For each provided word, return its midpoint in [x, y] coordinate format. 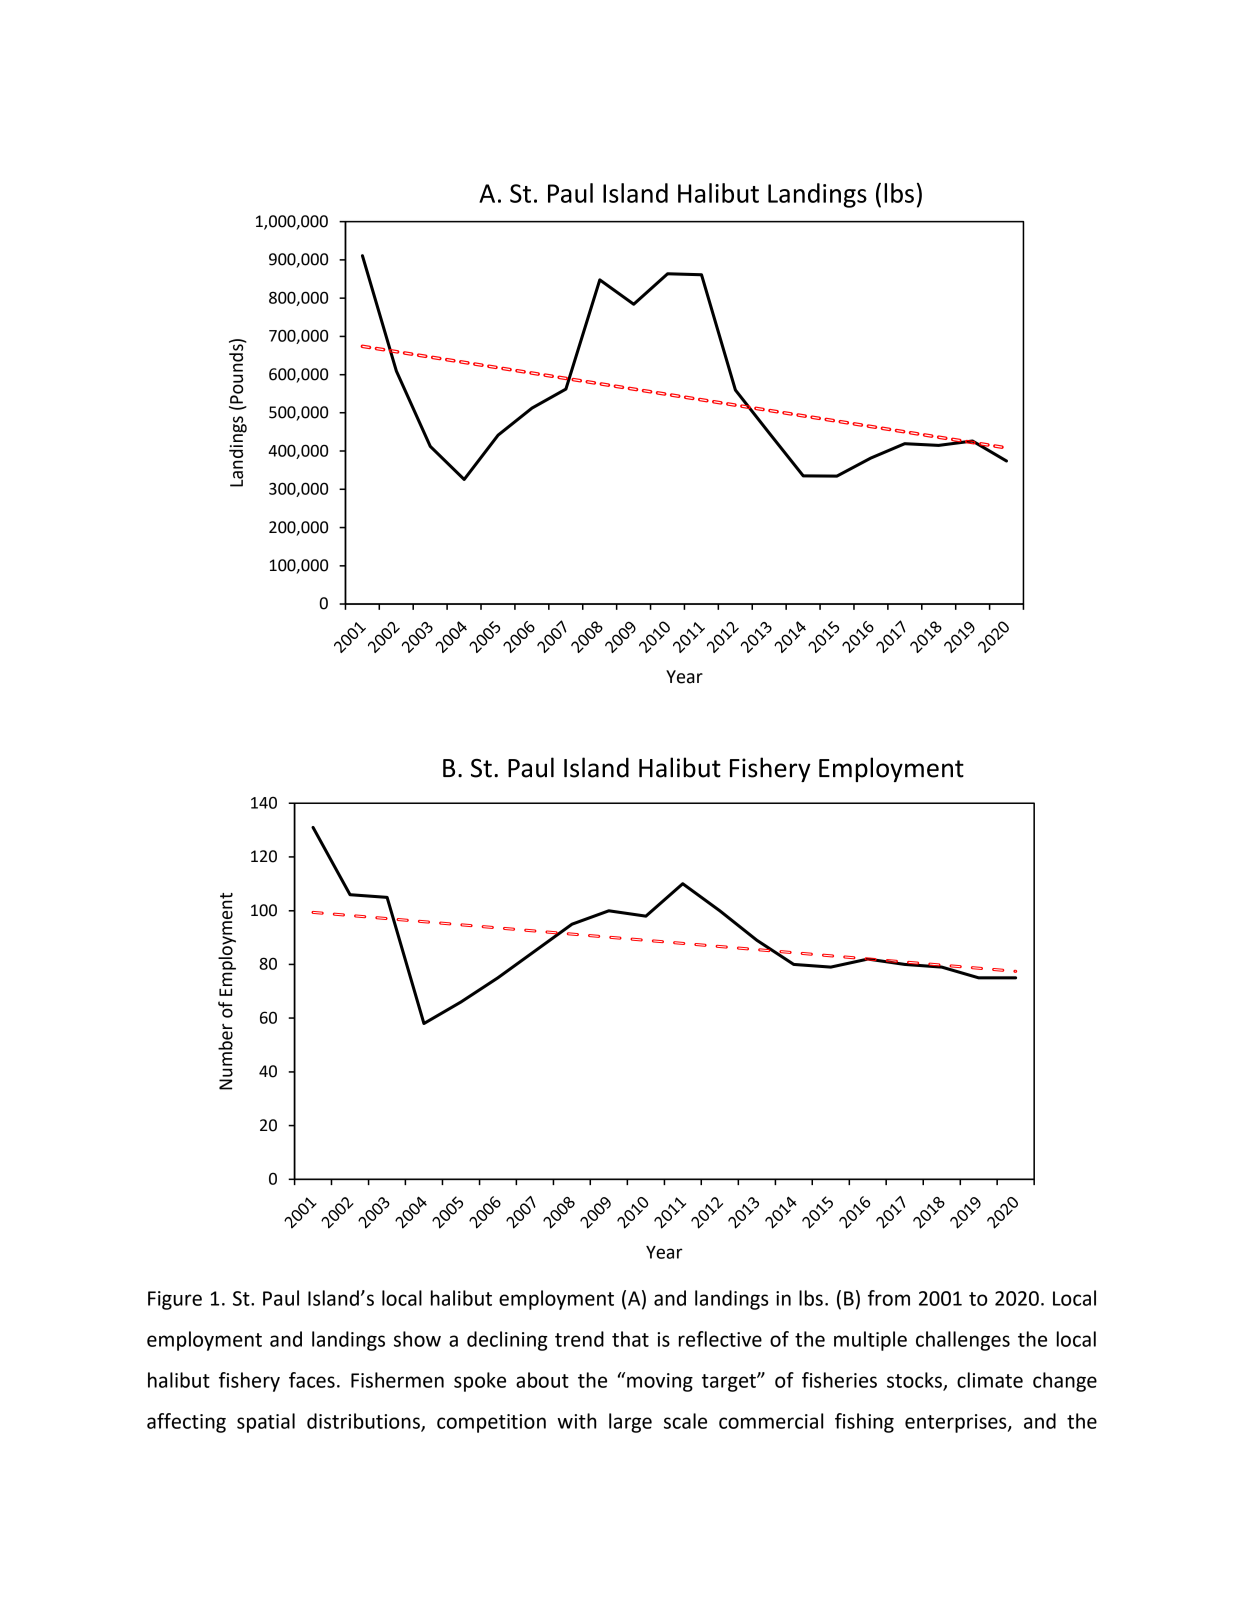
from [889, 1298]
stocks [915, 1381]
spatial [266, 1423]
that [630, 1339]
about [542, 1380]
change [1065, 1382]
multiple [870, 1341]
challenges [963, 1341]
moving [660, 1382]
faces [312, 1380]
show [417, 1339]
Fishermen [397, 1380]
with [577, 1421]
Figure [175, 1300]
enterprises [957, 1423]
